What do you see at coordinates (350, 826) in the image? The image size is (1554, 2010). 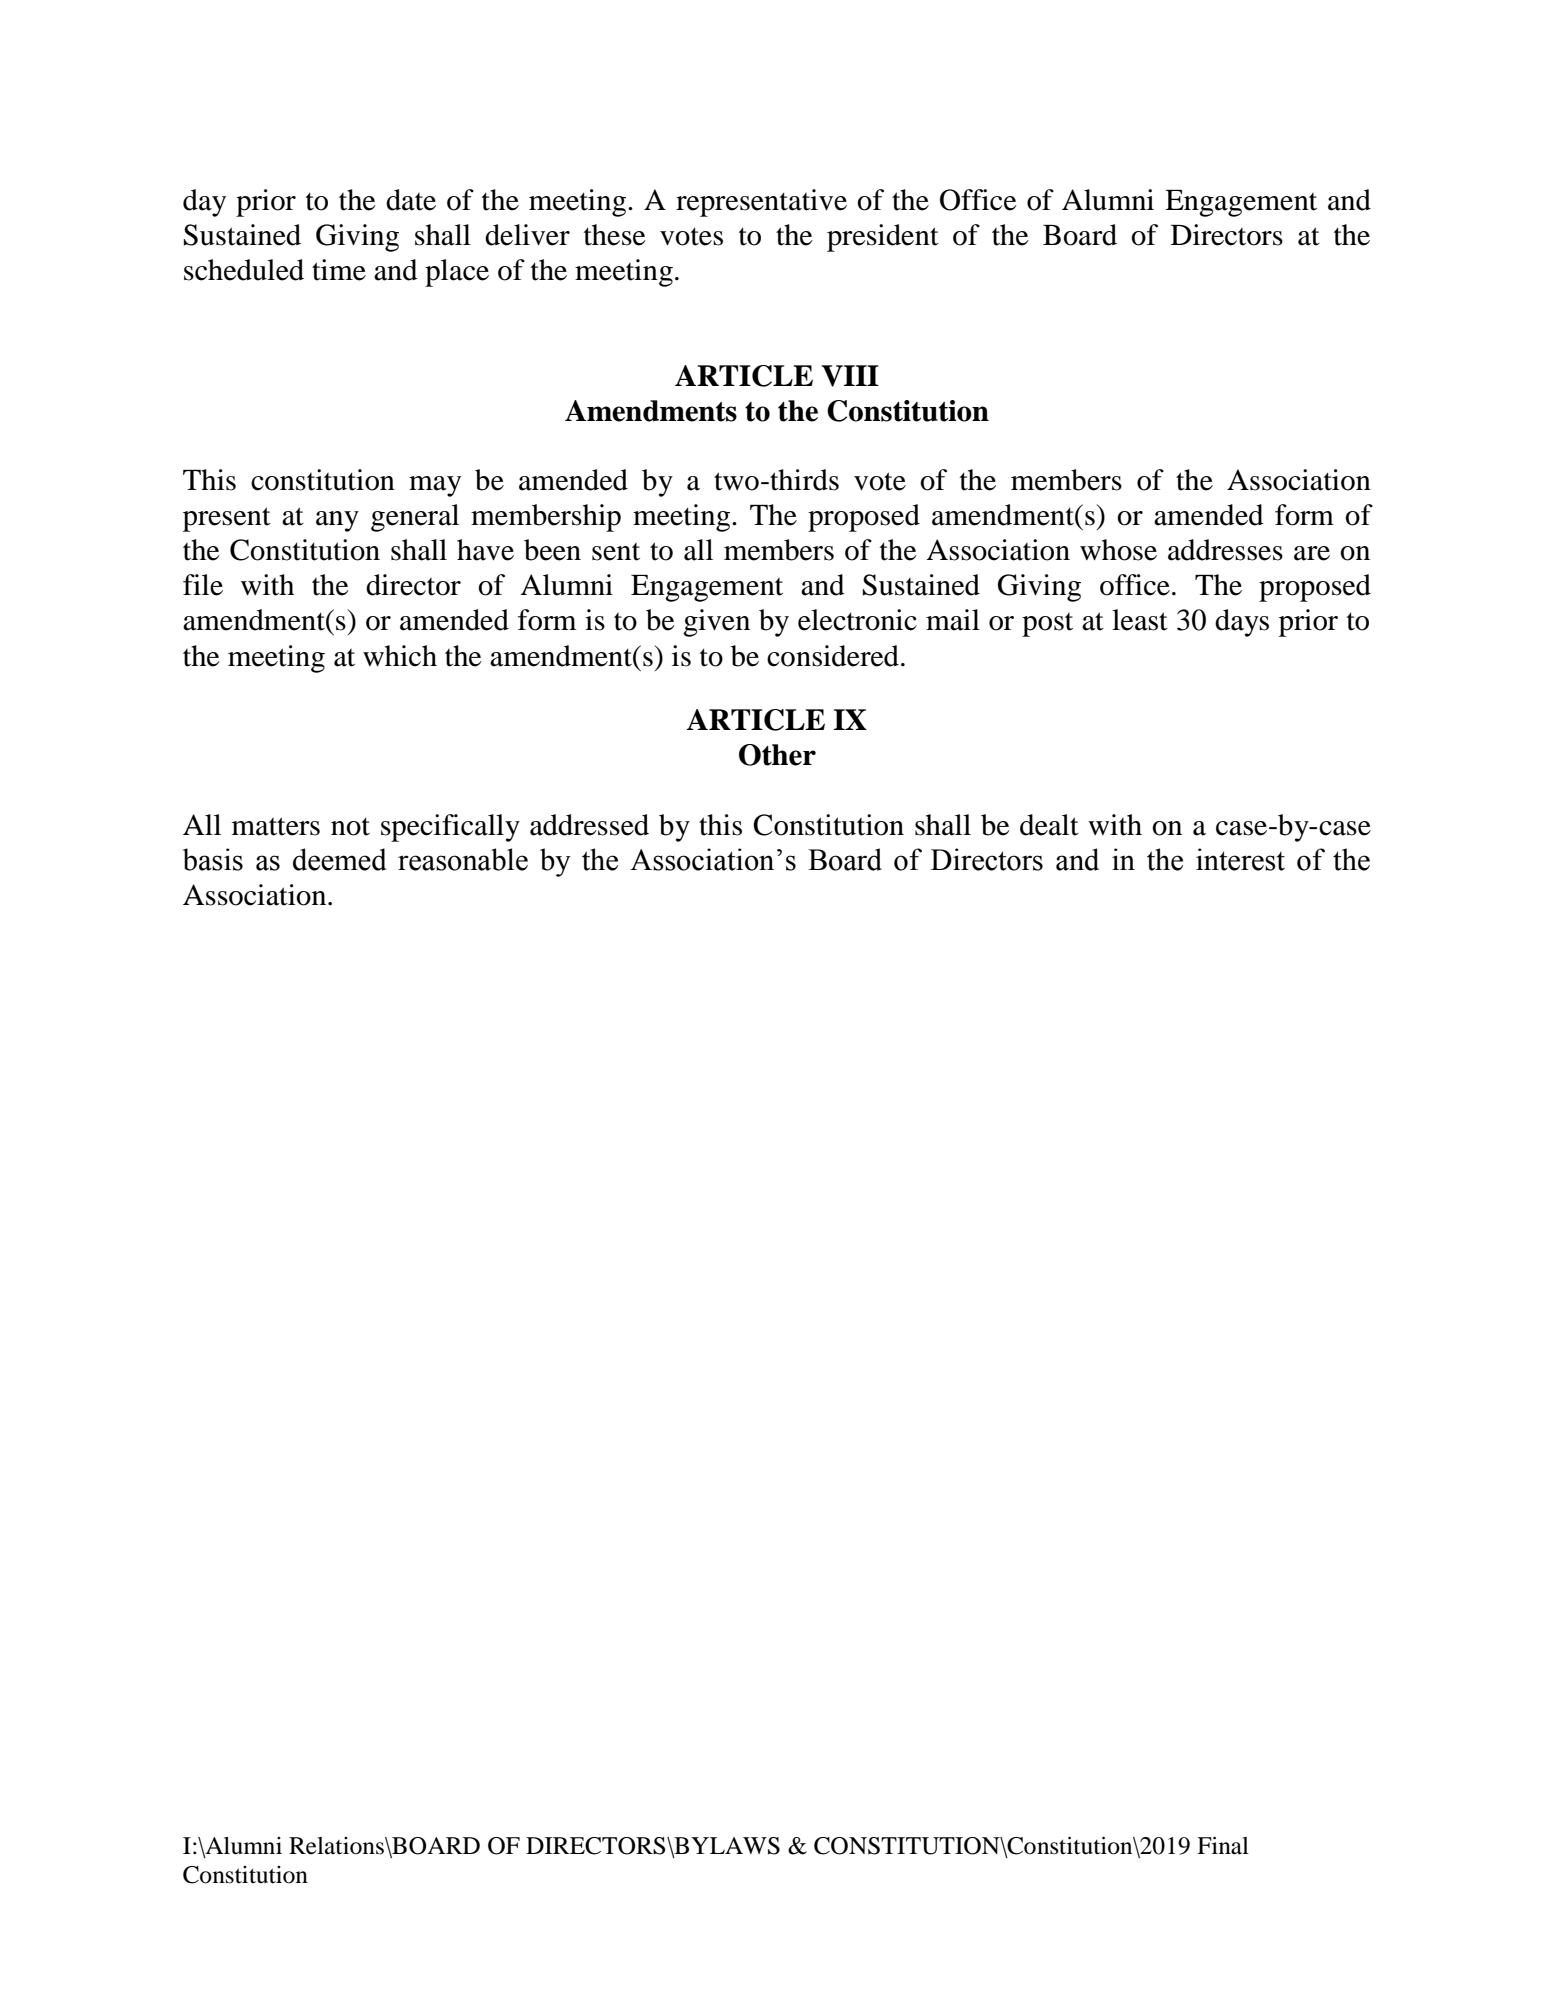 I see `not` at bounding box center [350, 826].
